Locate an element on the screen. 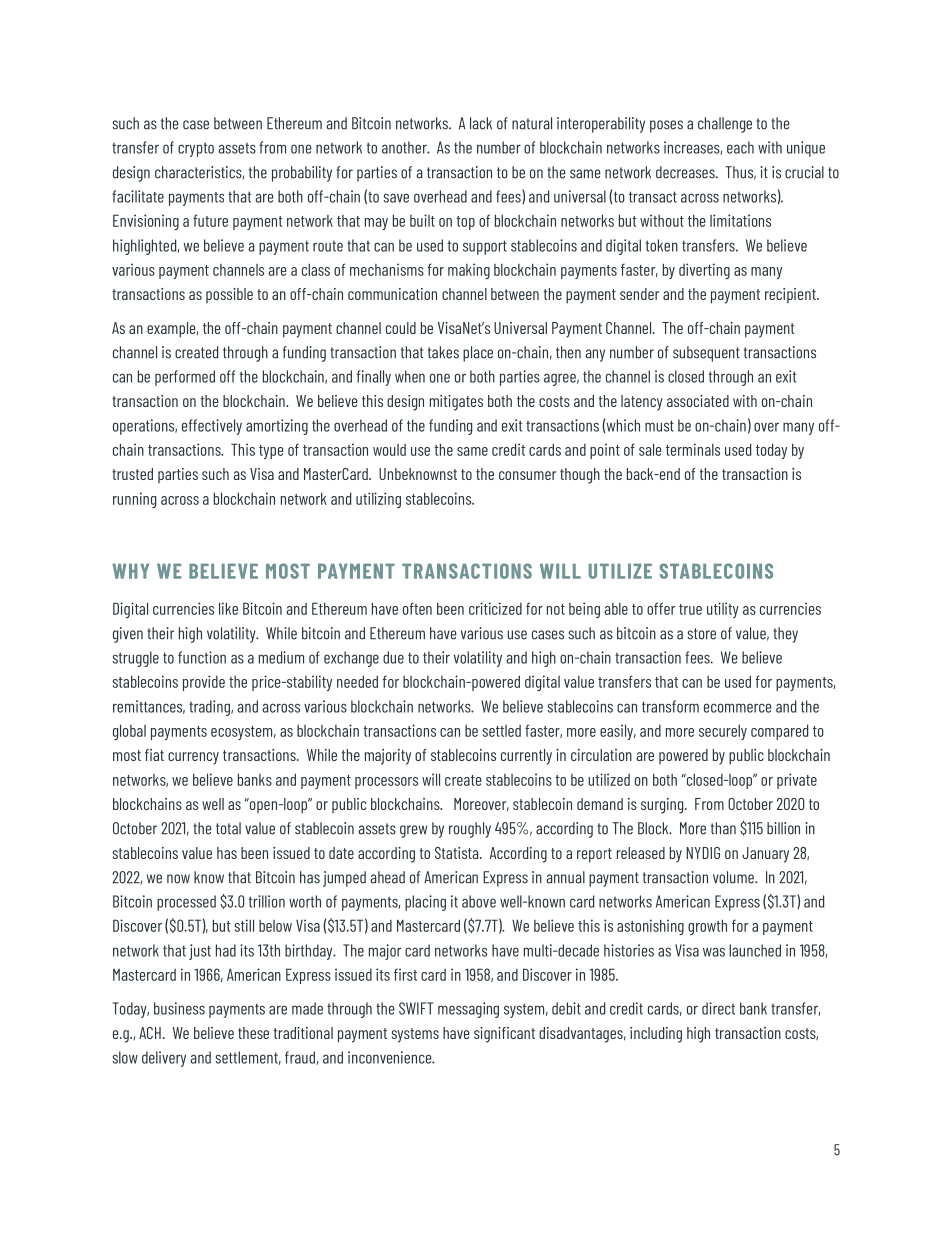  due is located at coordinates (393, 657).
